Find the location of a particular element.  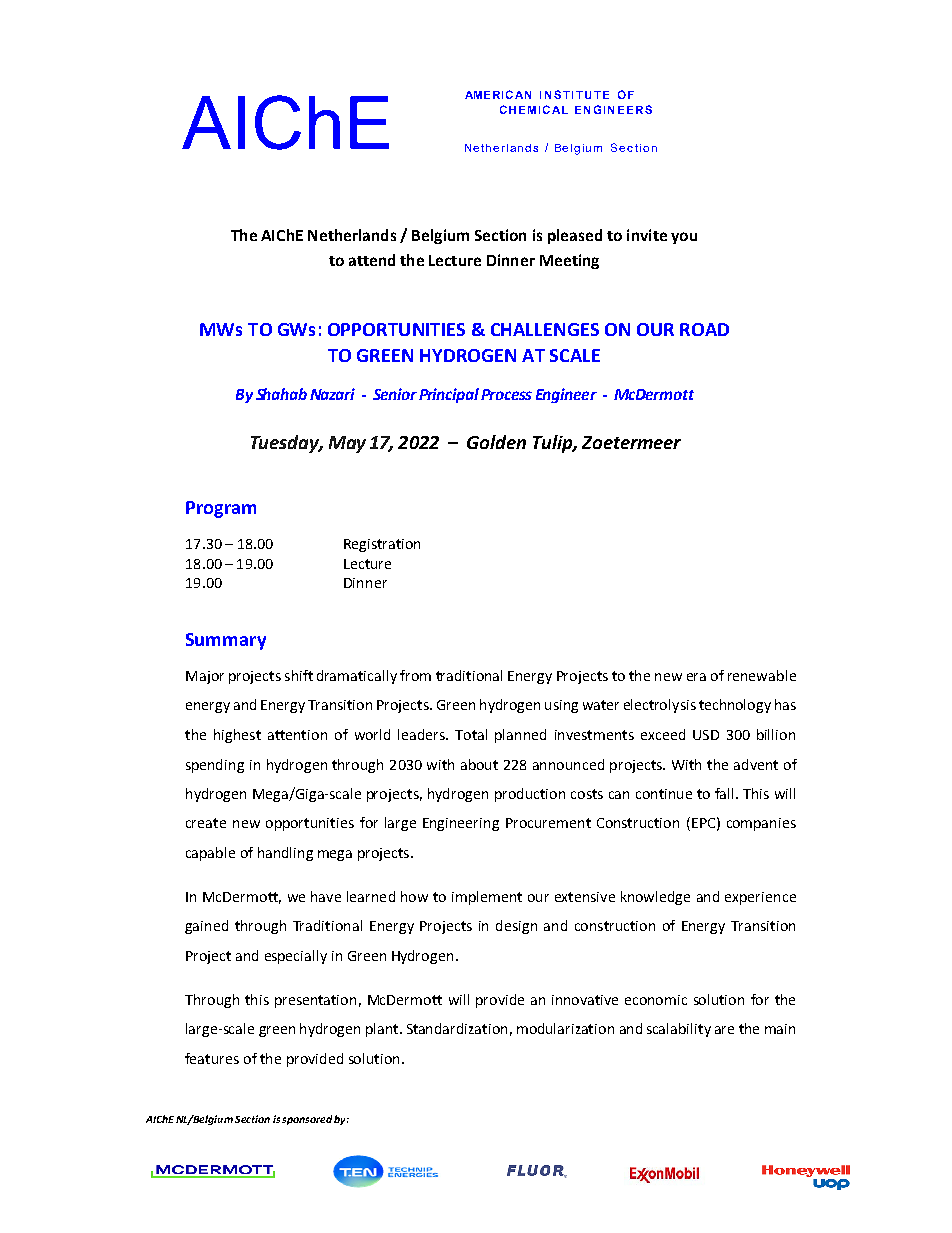

Total is located at coordinates (471, 734).
